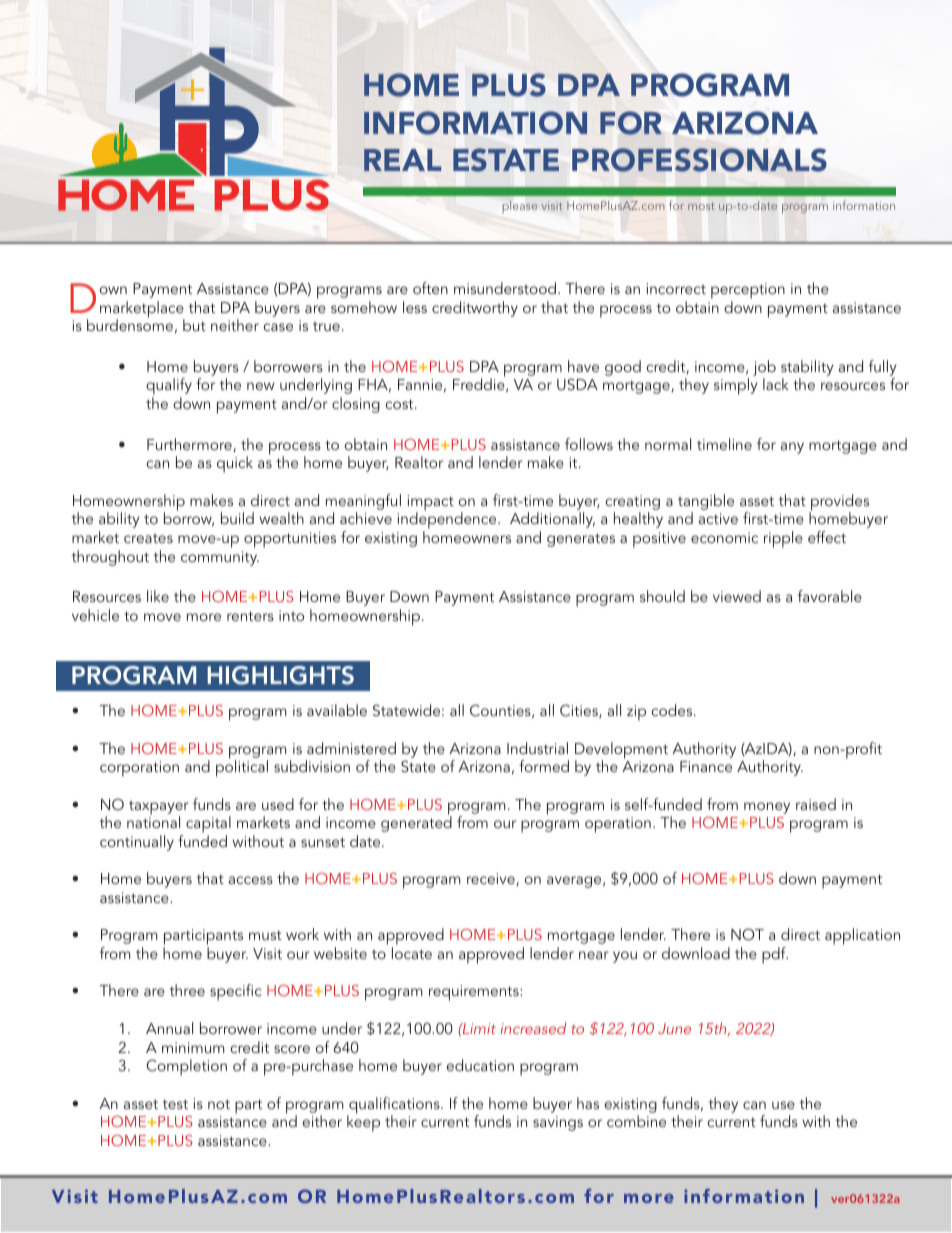 Image resolution: width=952 pixels, height=1233 pixels. What do you see at coordinates (480, 1065) in the document?
I see `education` at bounding box center [480, 1065].
